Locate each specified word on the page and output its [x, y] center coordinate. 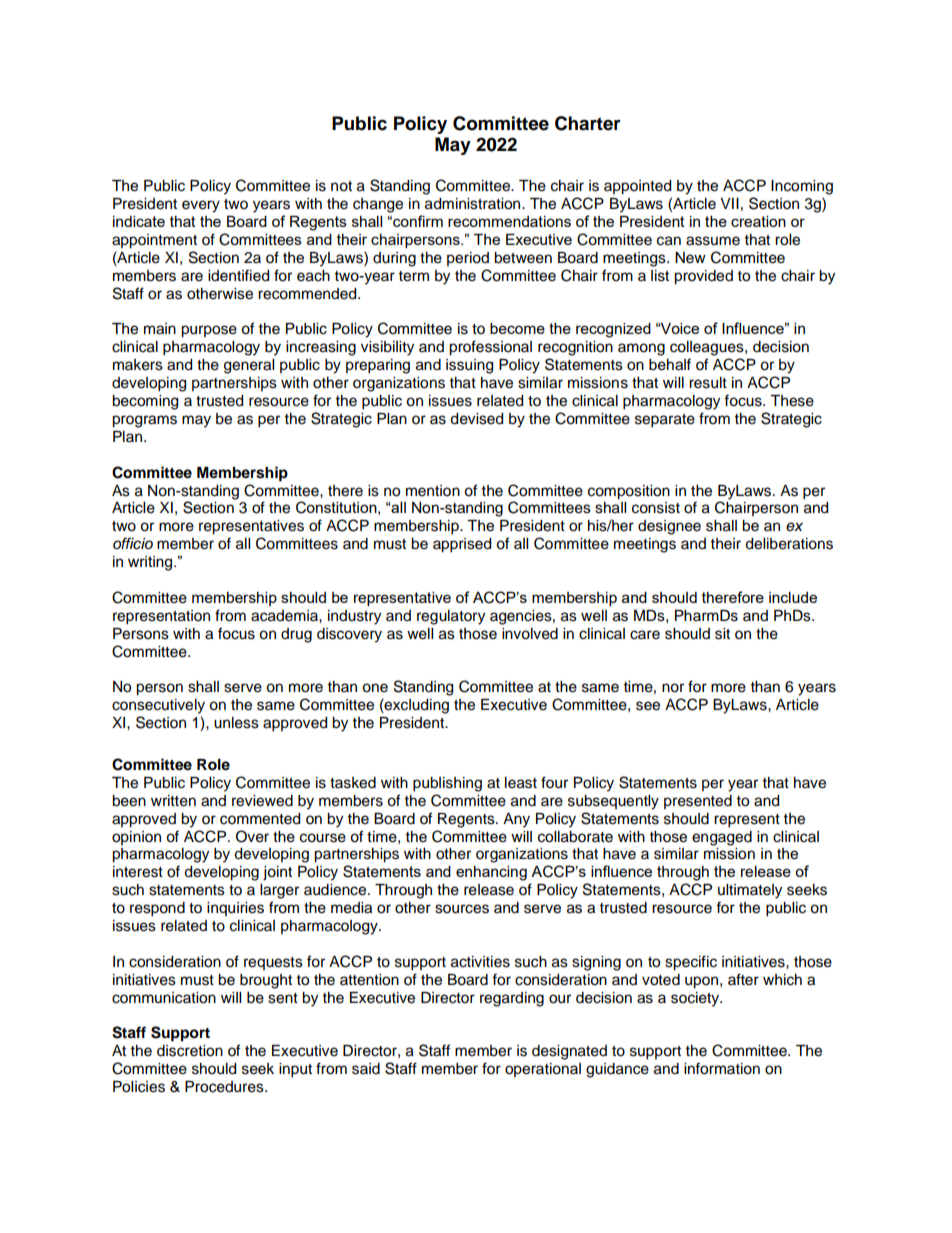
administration [474, 204]
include [793, 597]
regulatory [451, 617]
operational [543, 1070]
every [201, 206]
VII [729, 203]
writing [151, 563]
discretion [190, 1051]
